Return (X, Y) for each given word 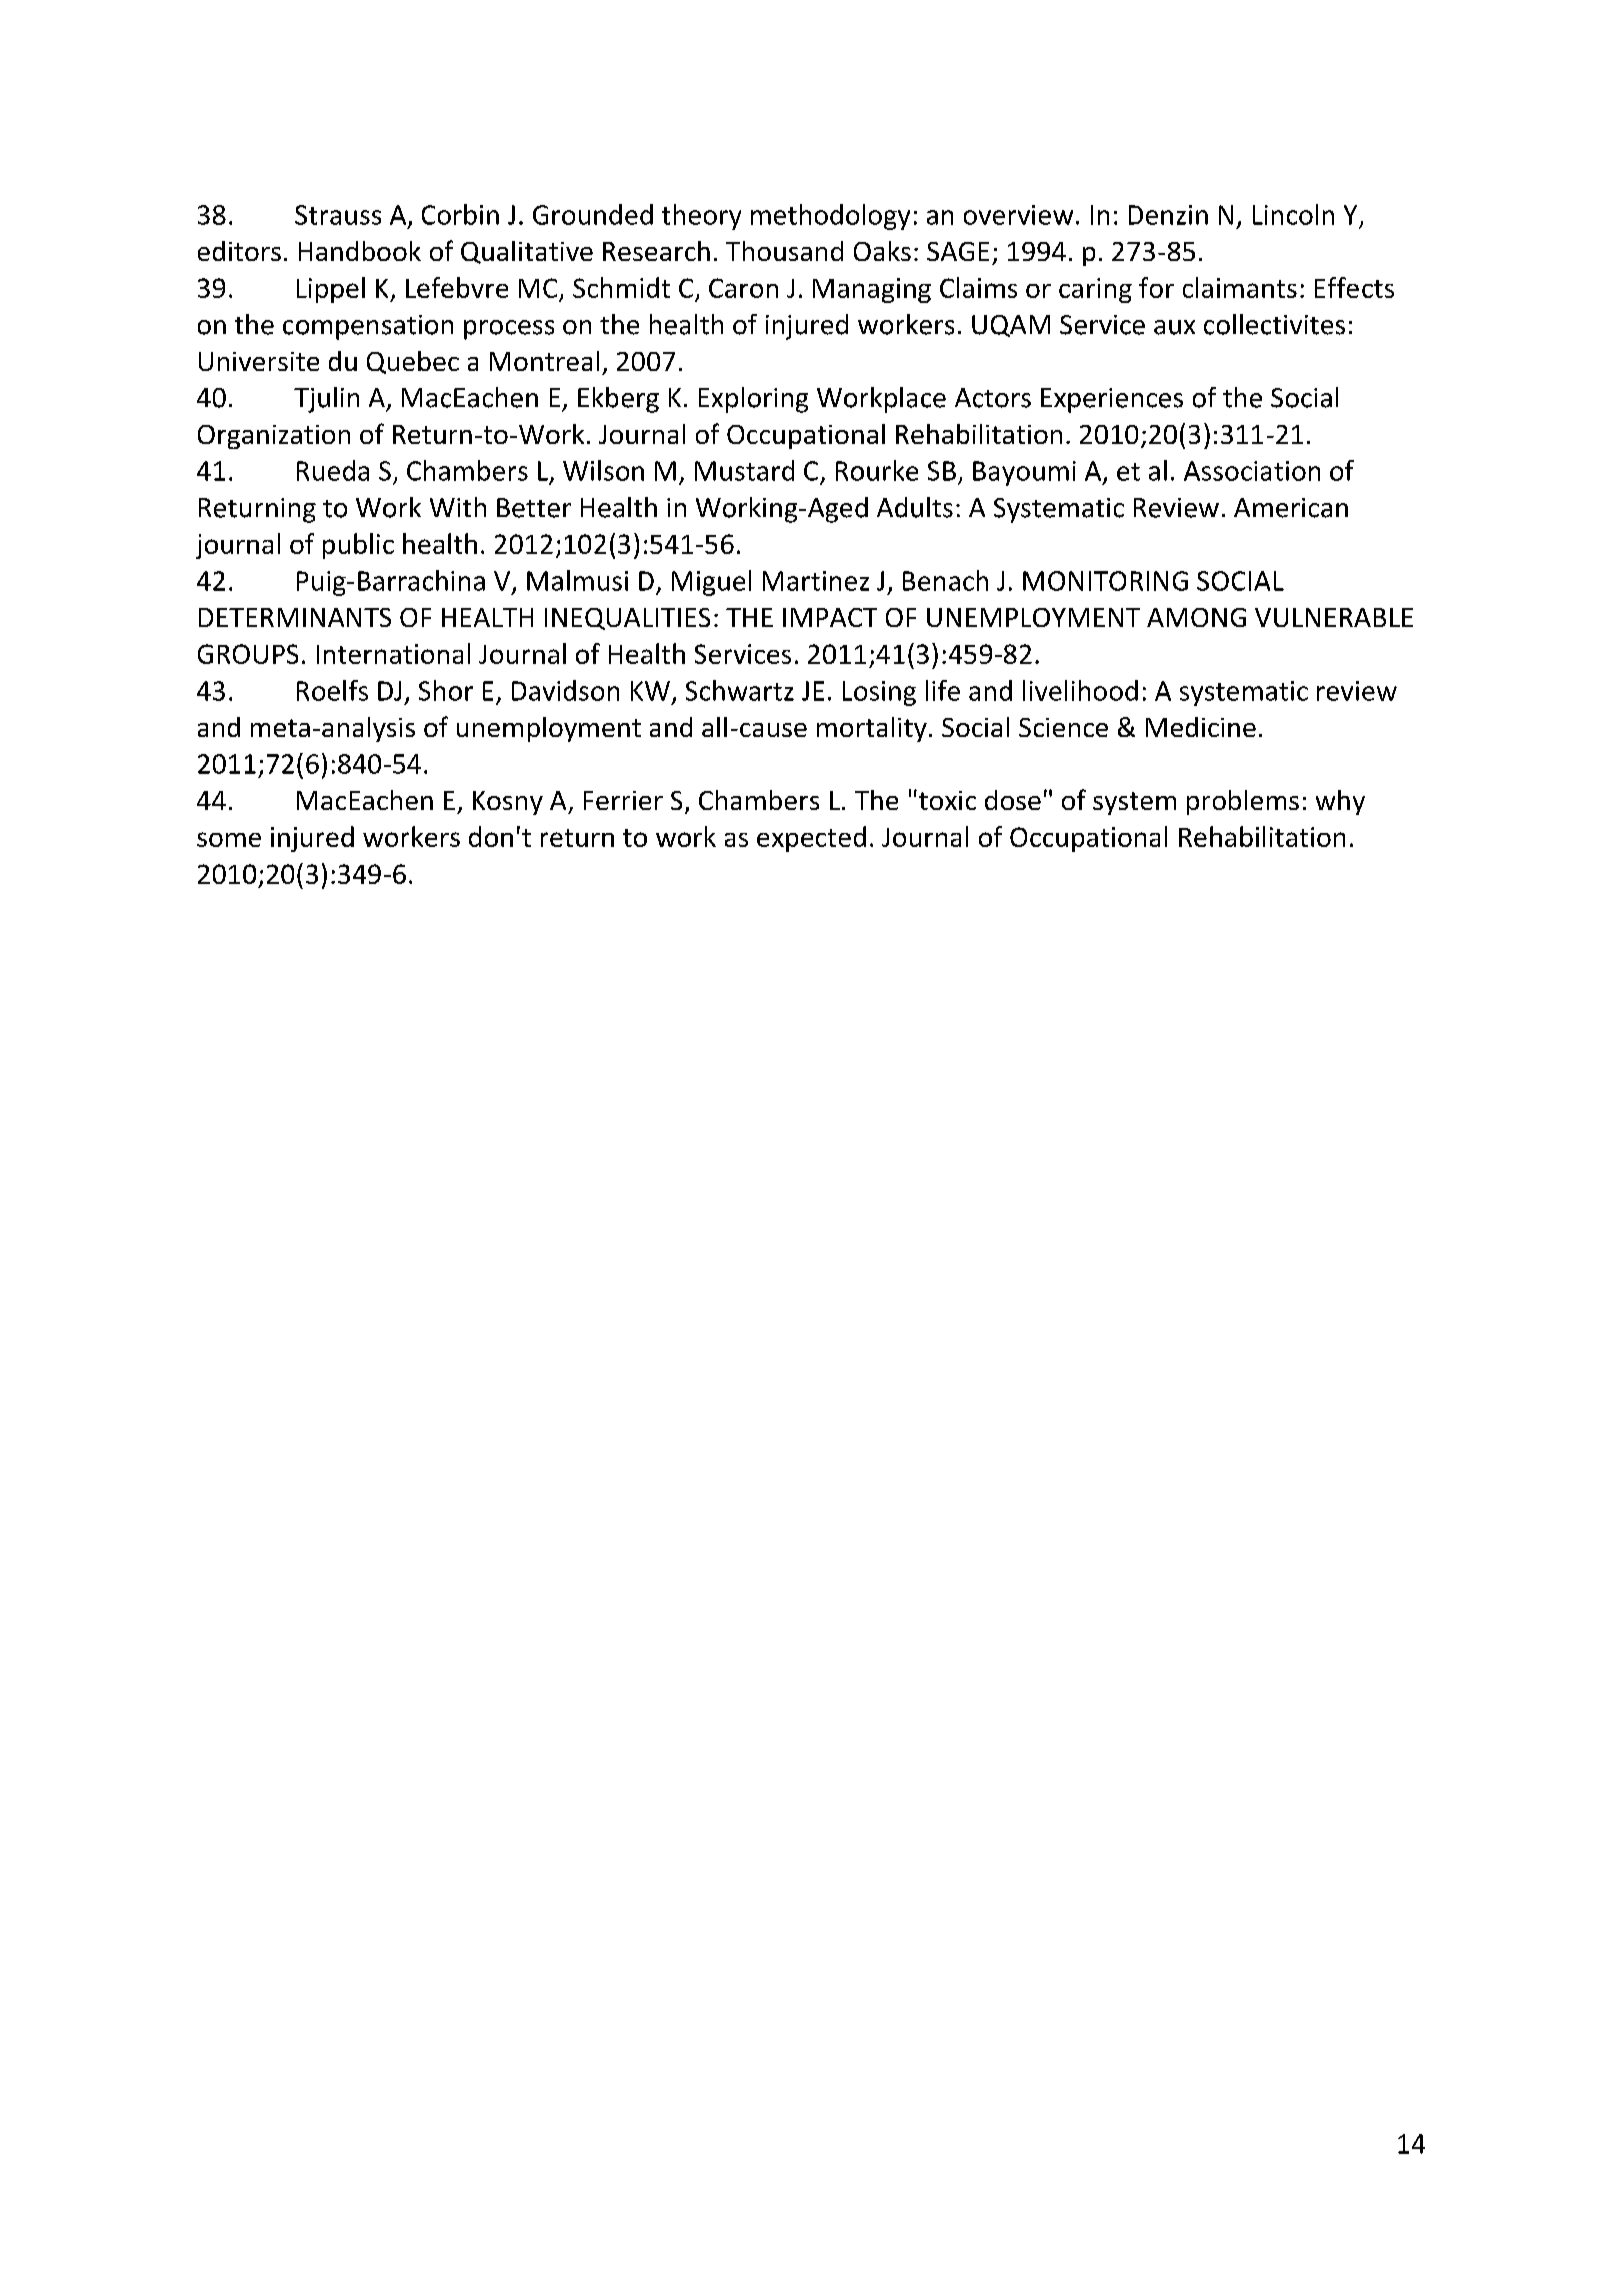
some (229, 839)
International (393, 653)
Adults (915, 507)
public (358, 546)
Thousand (784, 251)
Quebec (413, 362)
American (1291, 508)
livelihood (1080, 690)
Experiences (1112, 400)
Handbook (360, 251)
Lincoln (1293, 214)
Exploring (753, 400)
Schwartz (740, 690)
